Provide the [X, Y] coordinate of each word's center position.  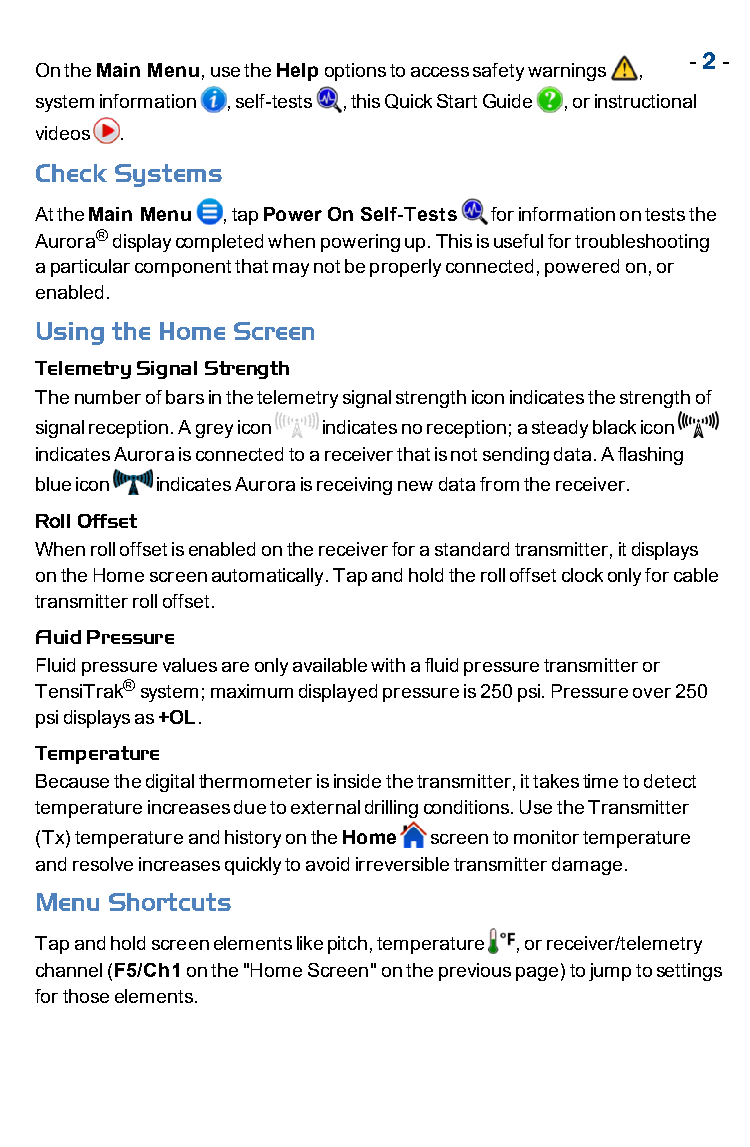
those [86, 996]
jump [610, 972]
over [652, 693]
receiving [354, 486]
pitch [347, 945]
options [355, 72]
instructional [645, 101]
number [108, 397]
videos [63, 133]
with [388, 665]
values [190, 665]
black [614, 427]
